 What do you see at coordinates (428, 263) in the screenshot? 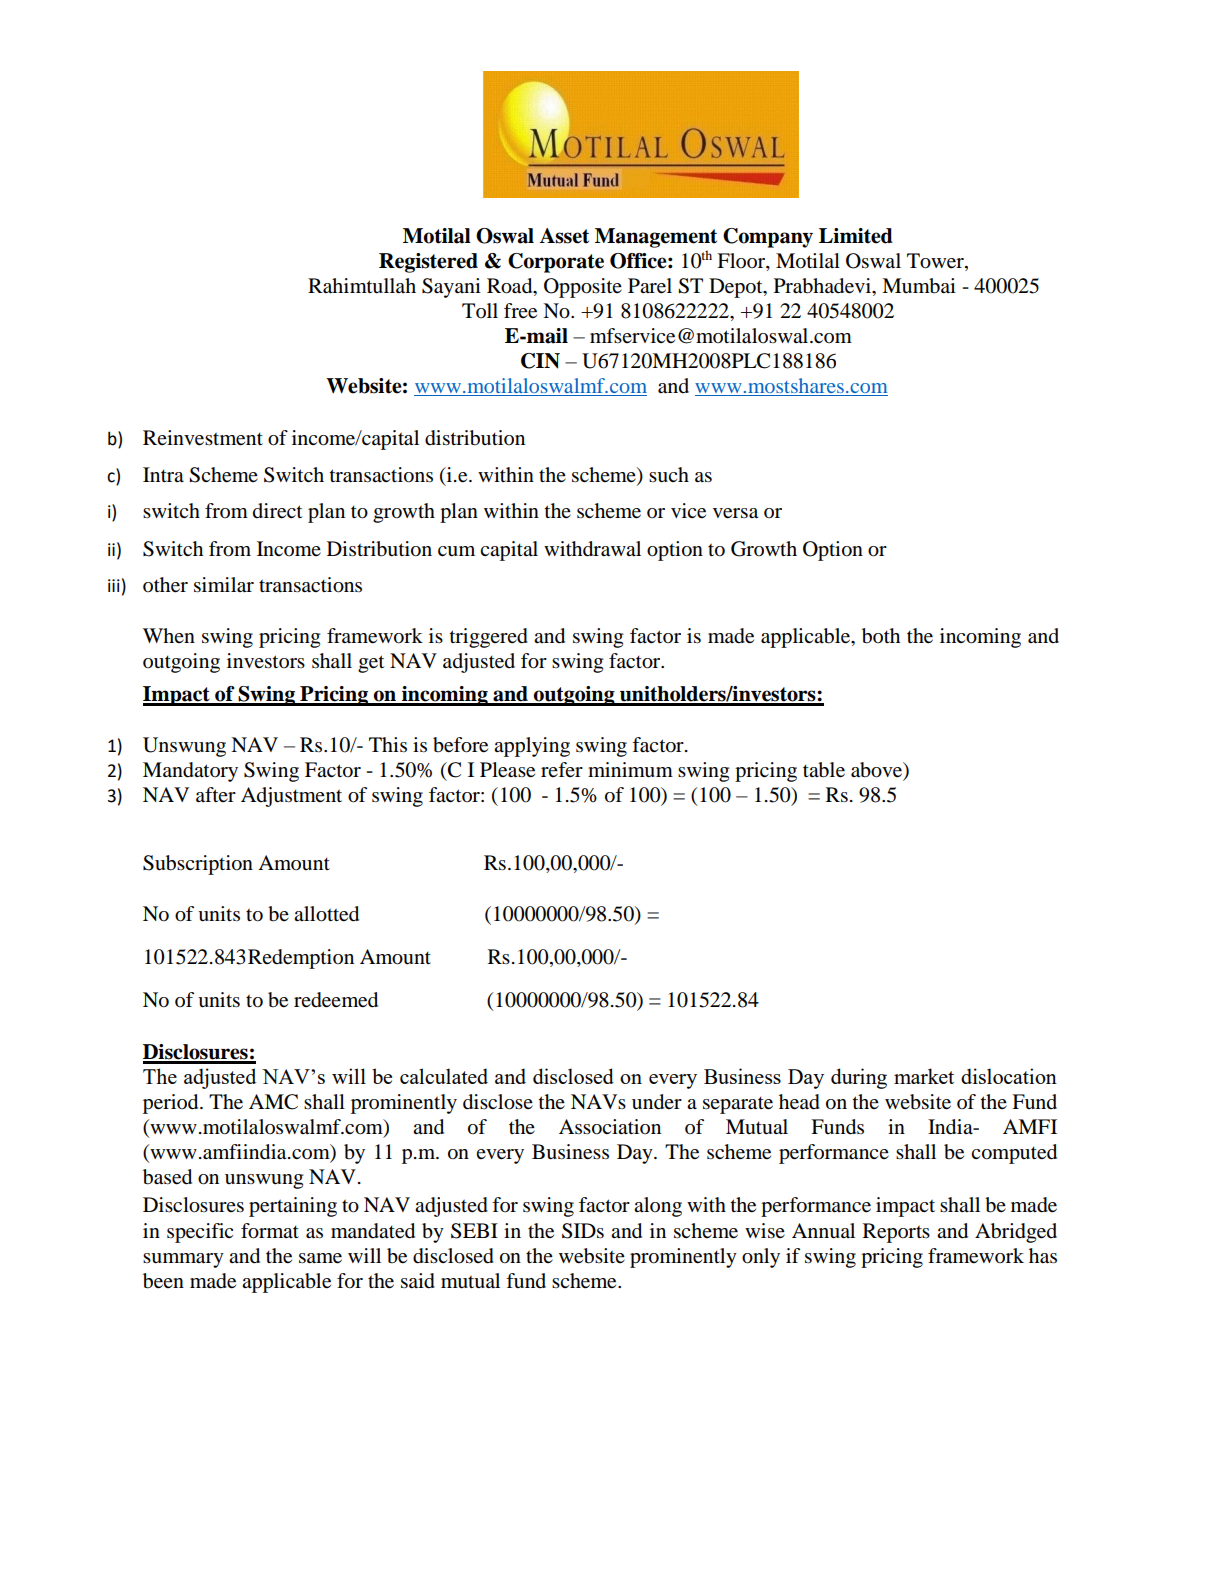
I see `Registered` at bounding box center [428, 263].
